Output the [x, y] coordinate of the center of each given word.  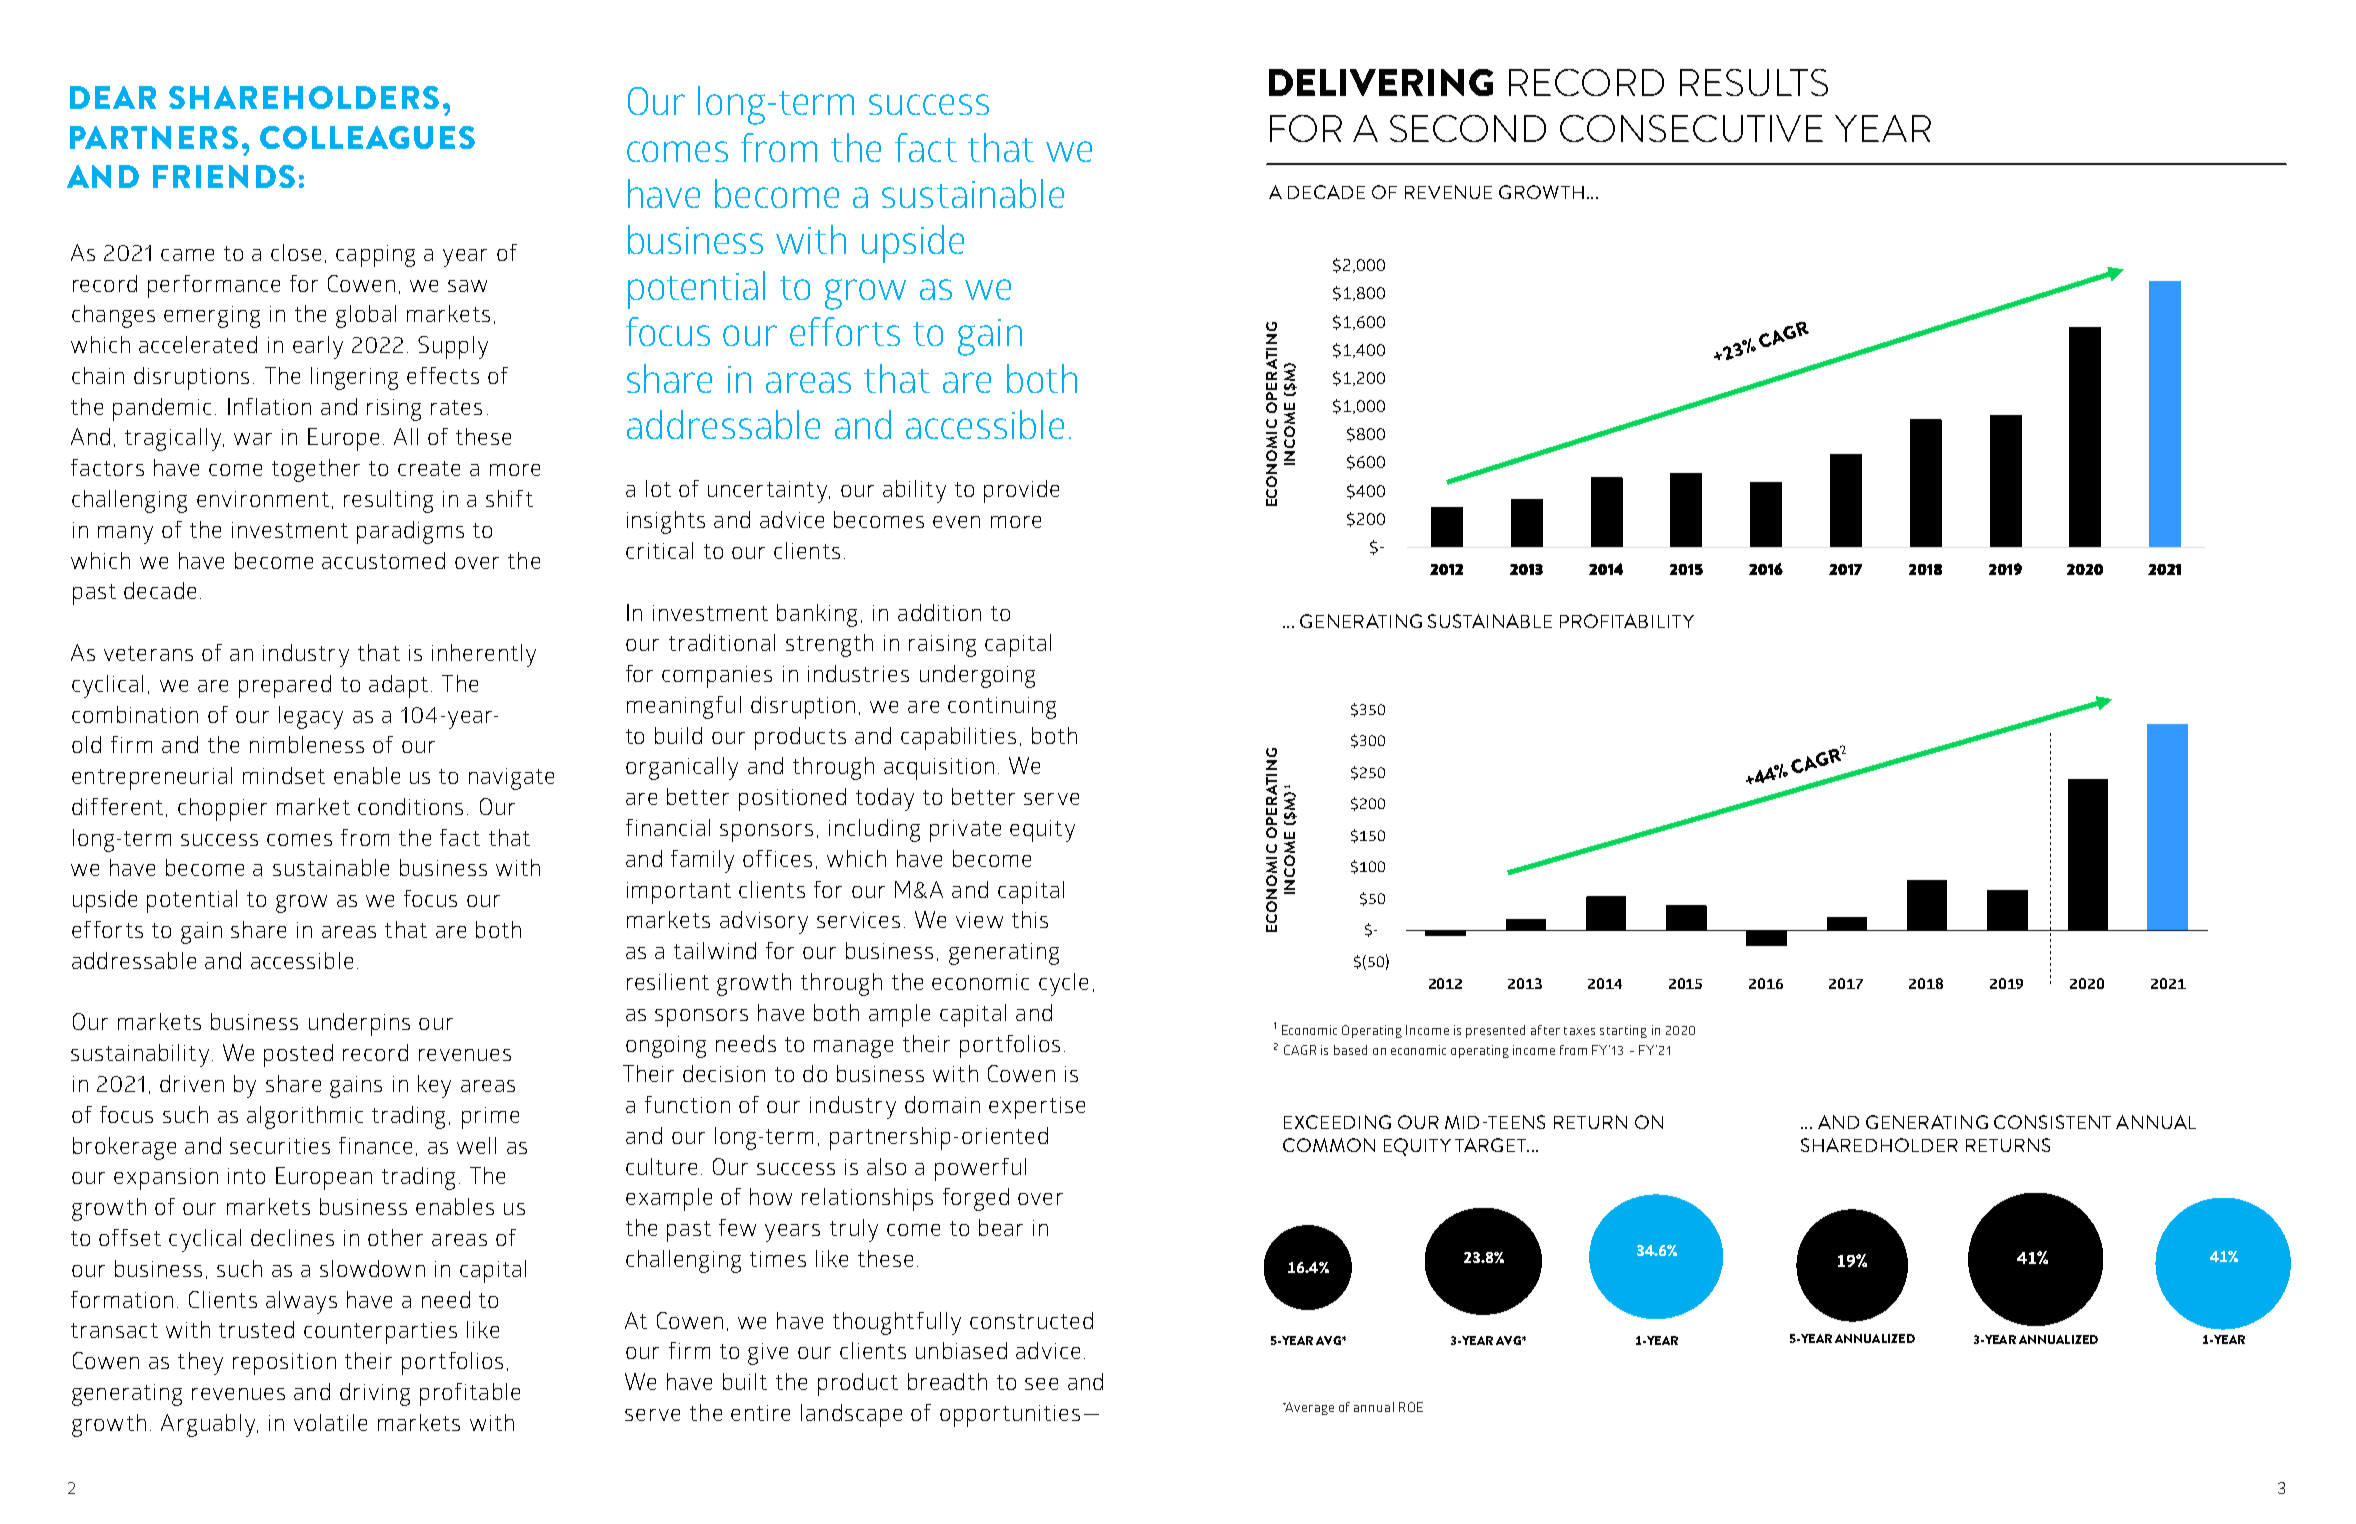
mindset [284, 775]
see [1041, 1384]
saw [467, 286]
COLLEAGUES [367, 137]
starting [1623, 1031]
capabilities [958, 738]
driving [375, 1394]
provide [1021, 491]
